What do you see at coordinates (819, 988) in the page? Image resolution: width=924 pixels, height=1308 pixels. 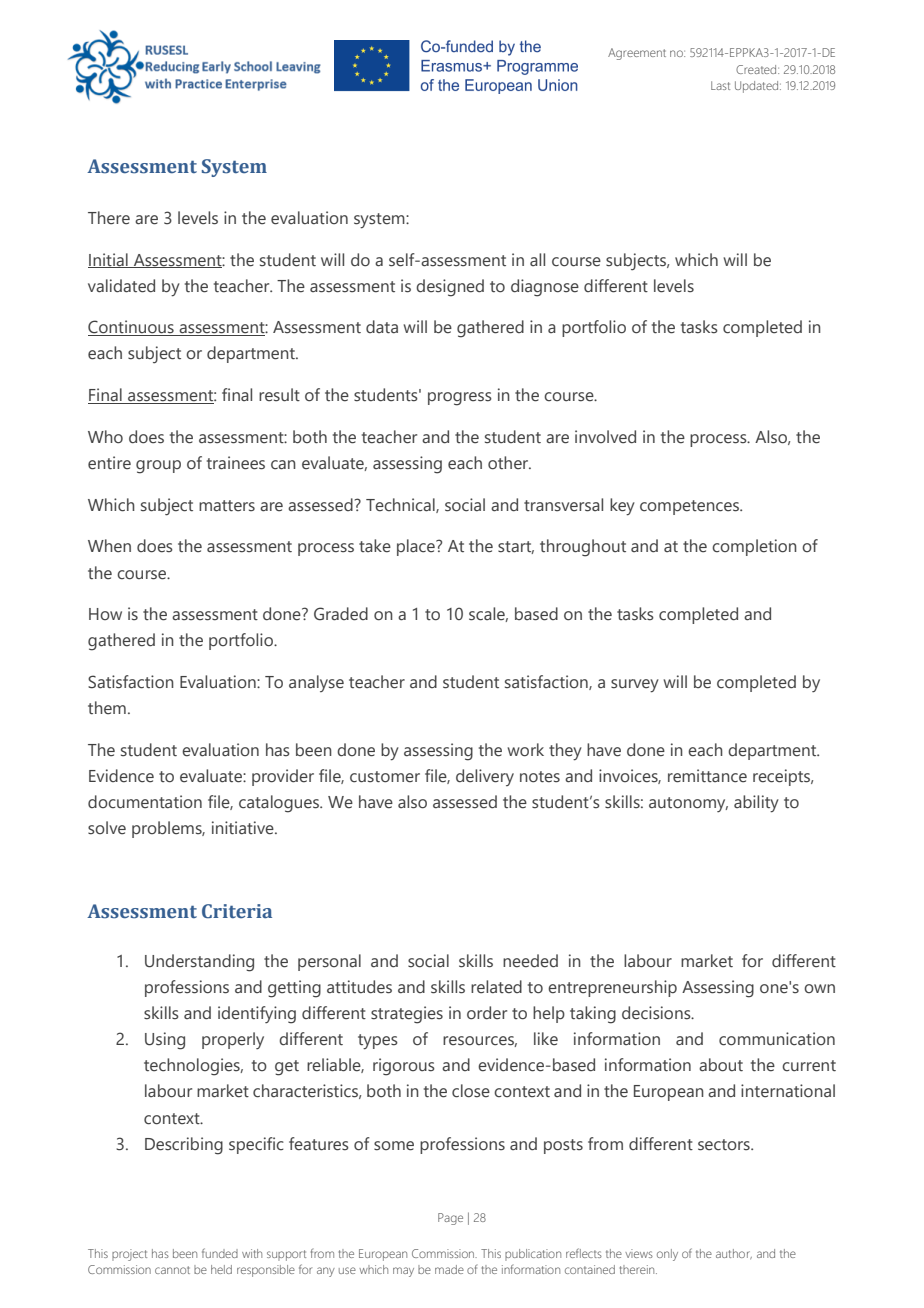 I see `own` at bounding box center [819, 988].
